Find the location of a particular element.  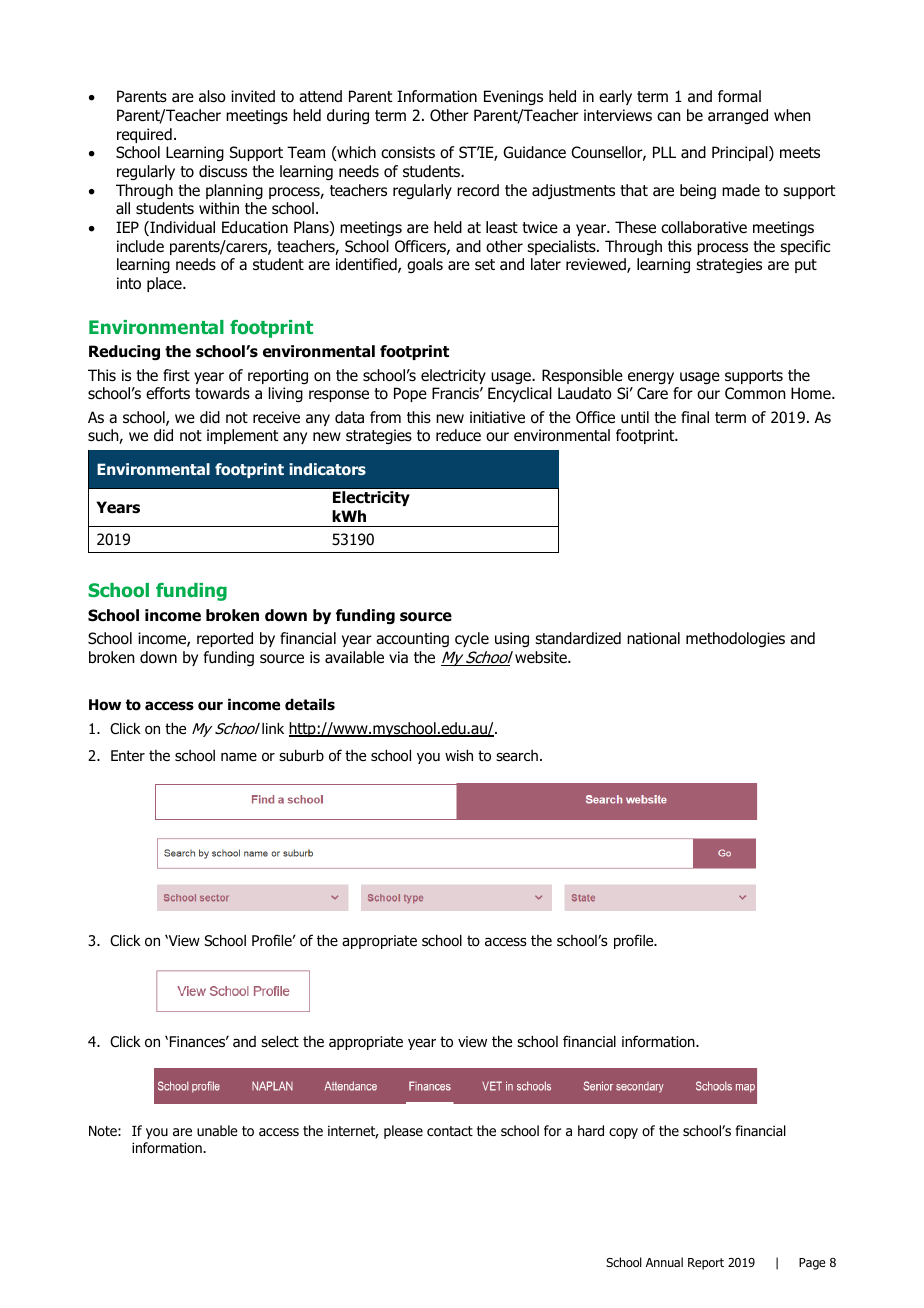

required is located at coordinates (144, 135).
